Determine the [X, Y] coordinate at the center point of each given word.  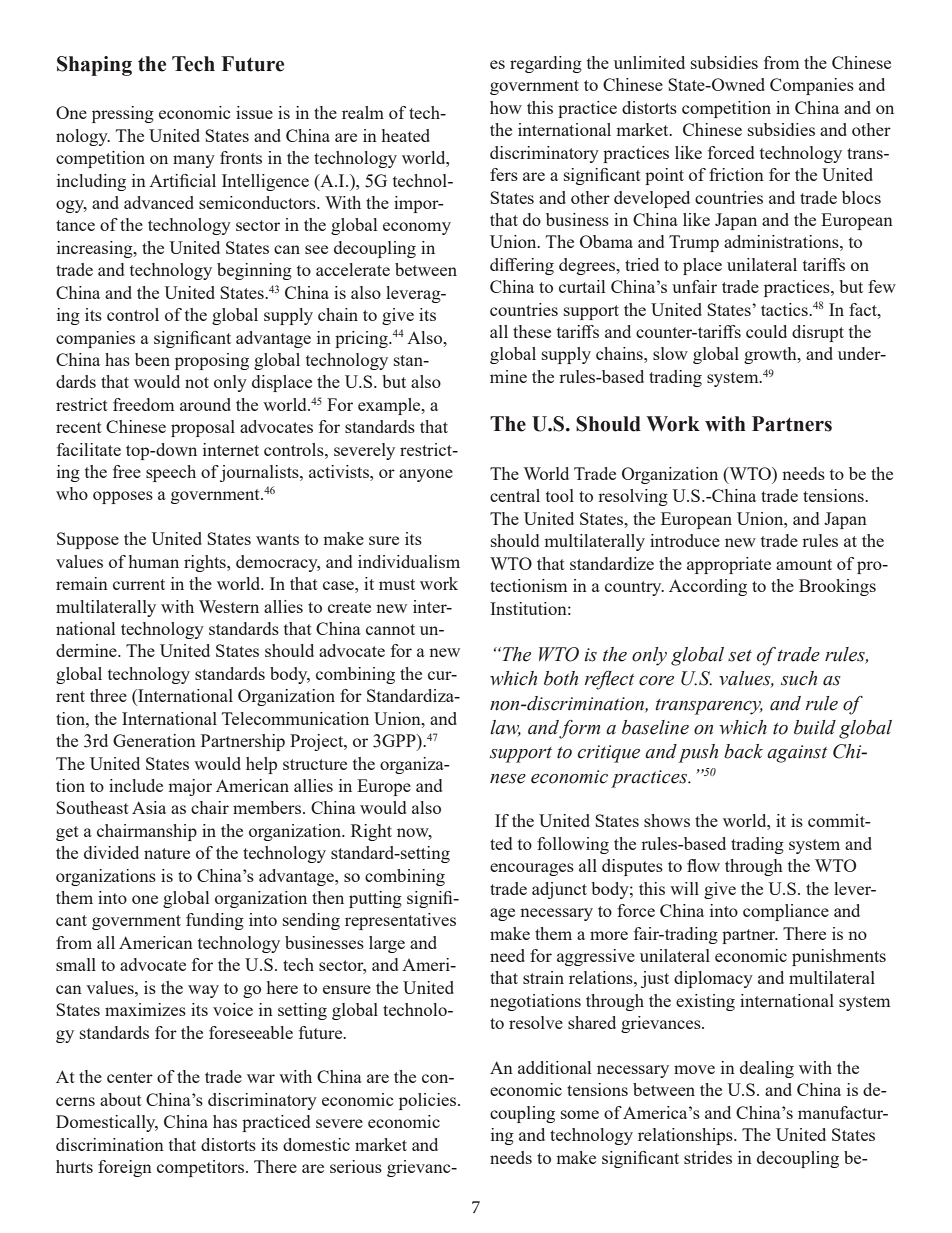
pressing [123, 114]
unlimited [649, 62]
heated [406, 135]
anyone [426, 475]
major [190, 787]
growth [771, 355]
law [505, 728]
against [797, 754]
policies [429, 1101]
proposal [203, 428]
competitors [202, 1168]
